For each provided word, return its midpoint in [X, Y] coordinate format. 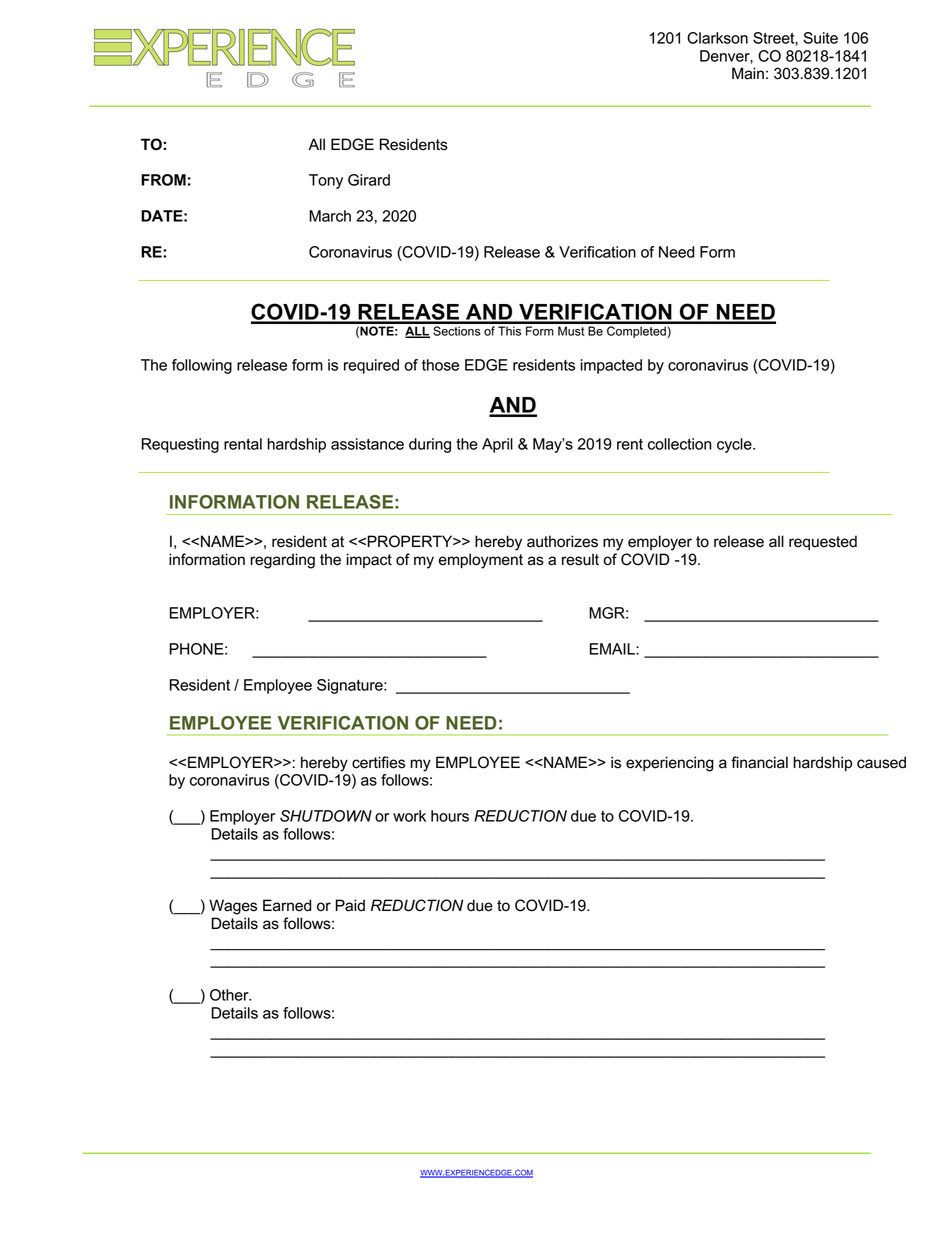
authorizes [562, 541]
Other [230, 995]
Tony [326, 181]
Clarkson [717, 38]
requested [823, 542]
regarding [282, 561]
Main [748, 73]
